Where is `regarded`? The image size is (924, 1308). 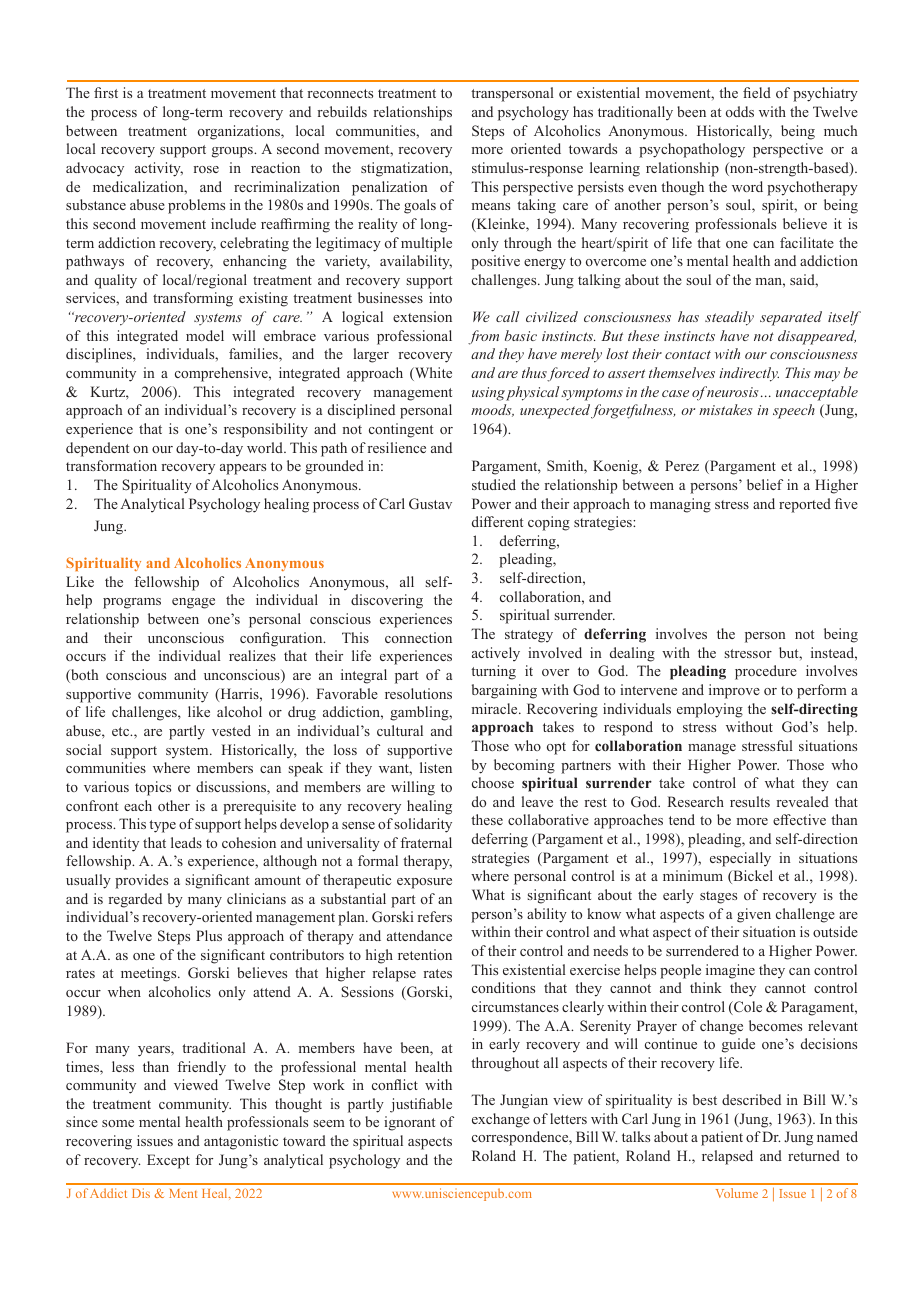 regarded is located at coordinates (135, 900).
